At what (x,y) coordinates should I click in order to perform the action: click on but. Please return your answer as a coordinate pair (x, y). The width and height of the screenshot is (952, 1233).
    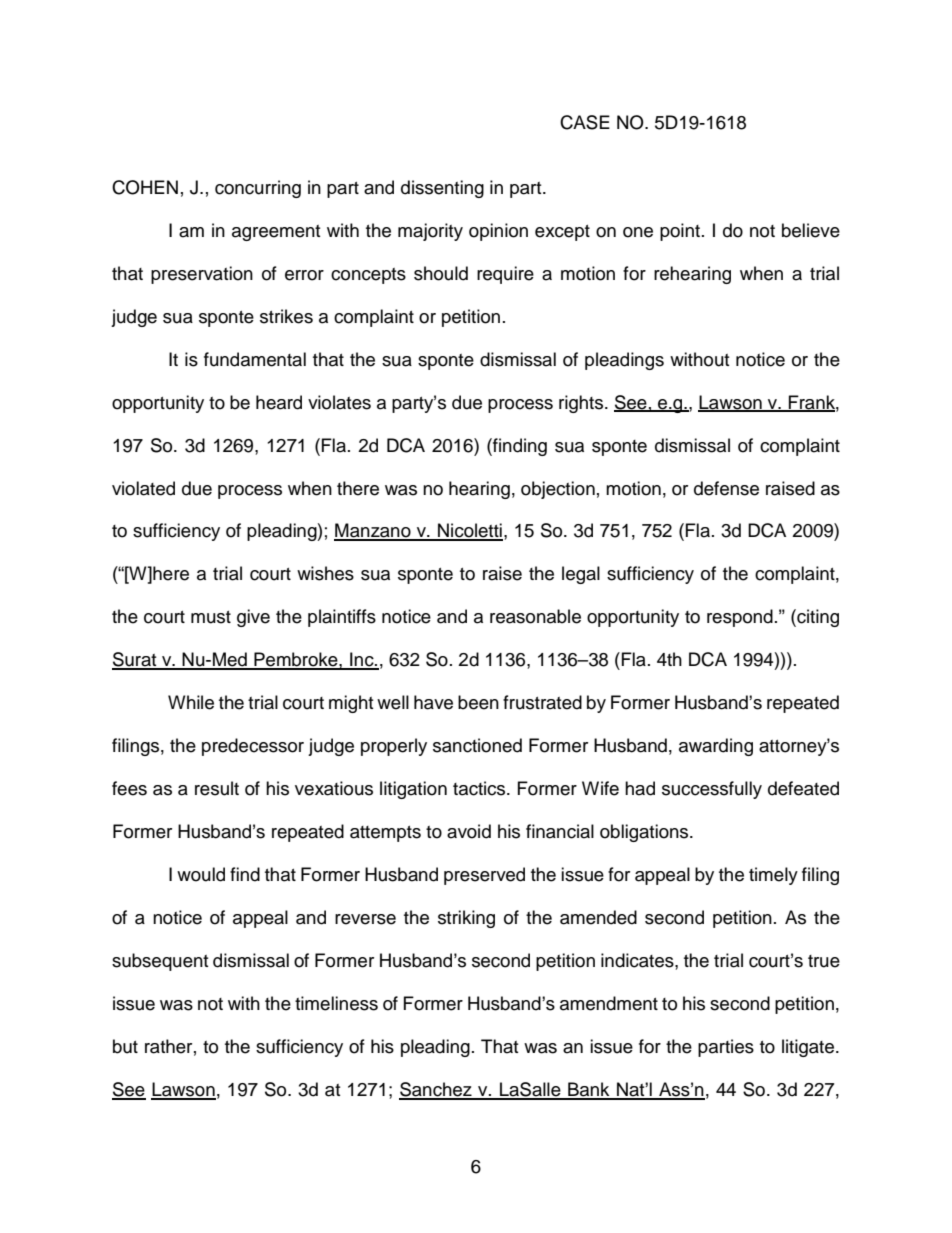
    Looking at the image, I should click on (125, 1046).
